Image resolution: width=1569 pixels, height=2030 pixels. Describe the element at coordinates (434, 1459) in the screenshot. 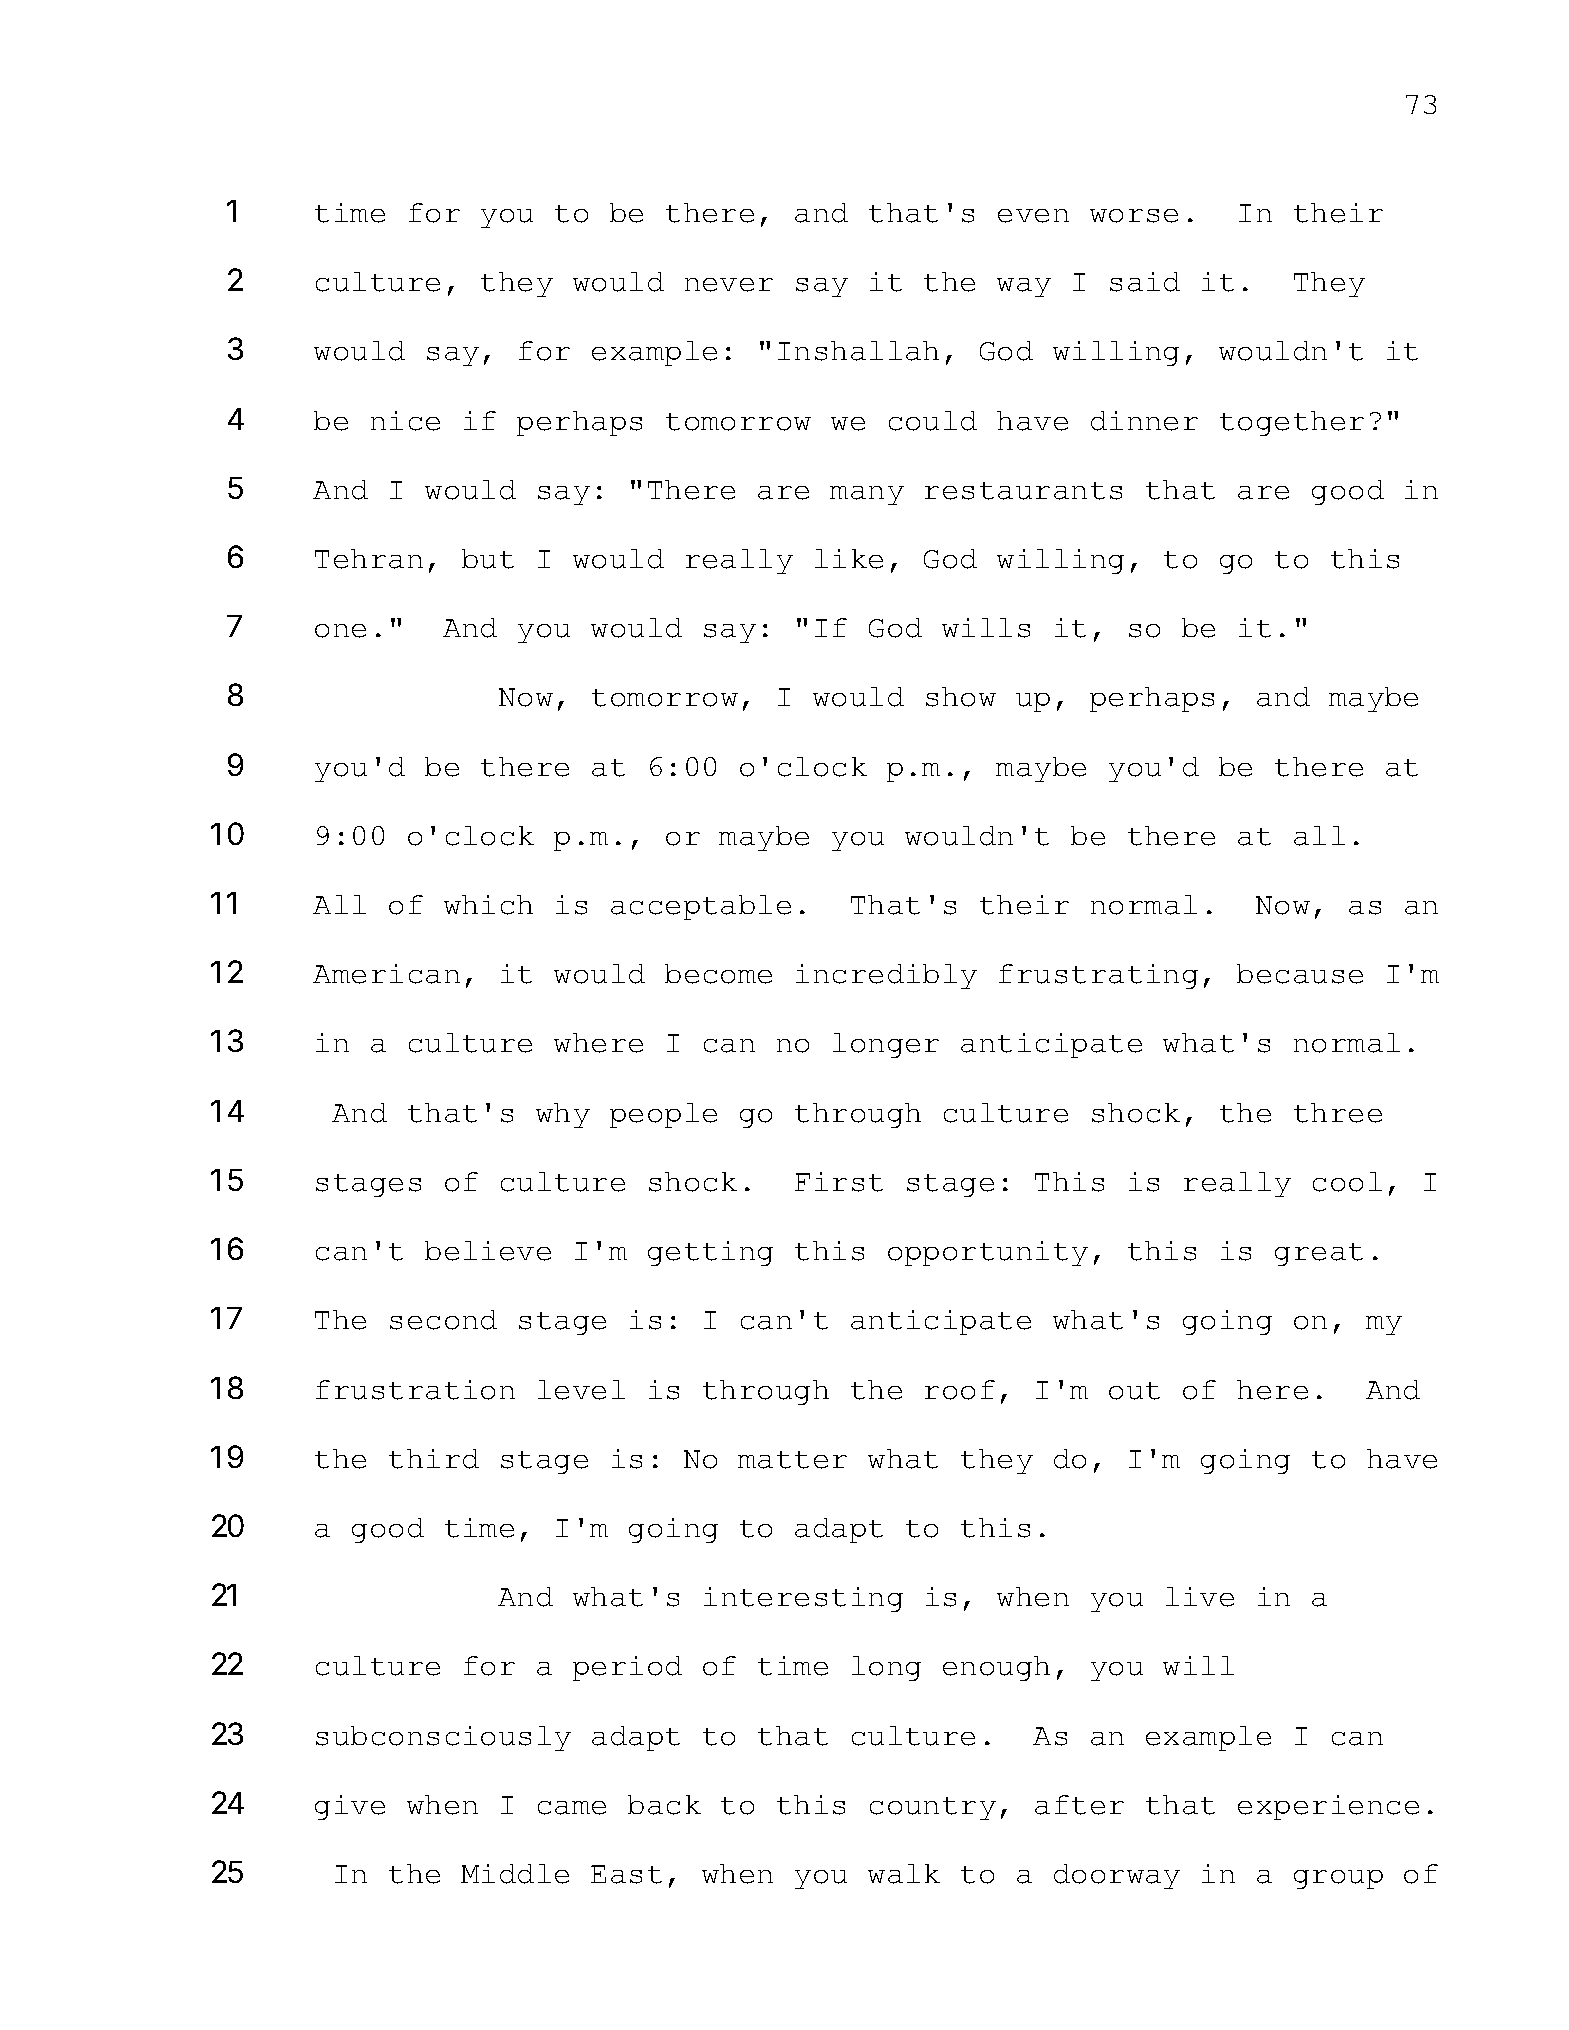

I see `third` at that location.
